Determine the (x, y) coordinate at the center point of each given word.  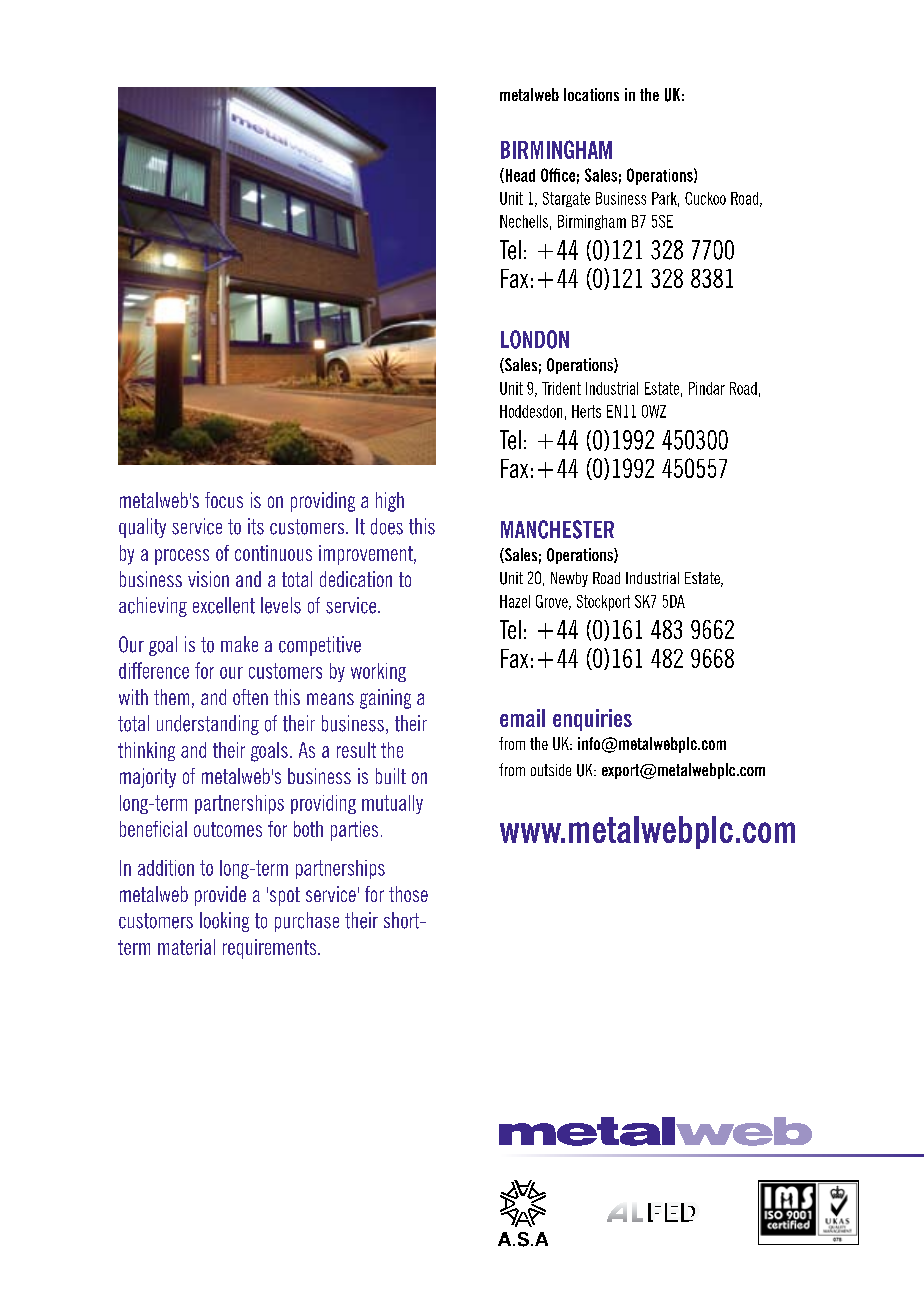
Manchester (557, 529)
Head (519, 175)
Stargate (566, 199)
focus (224, 500)
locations (591, 94)
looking (224, 922)
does (387, 526)
